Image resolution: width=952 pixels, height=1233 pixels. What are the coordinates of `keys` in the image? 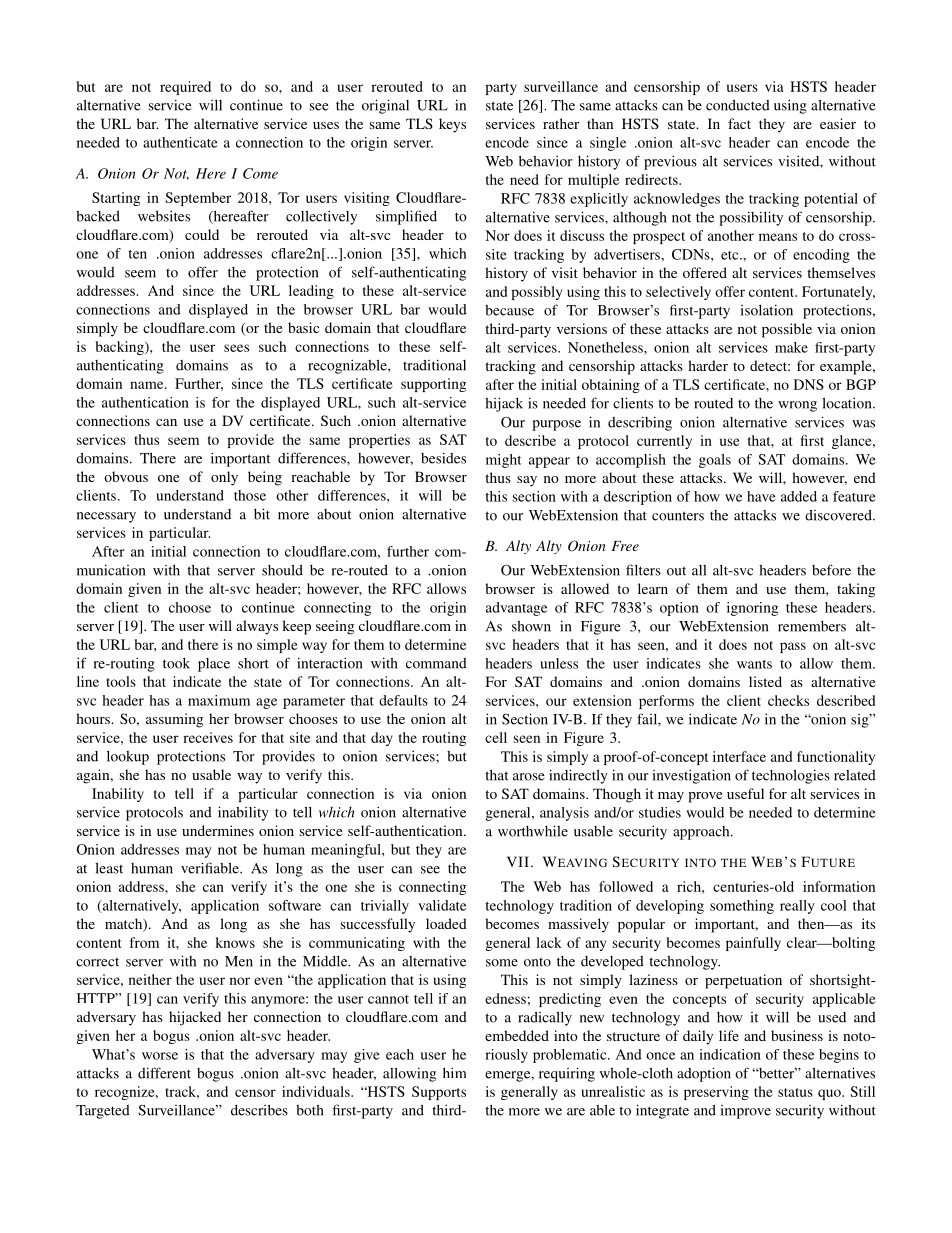 It's located at (452, 125).
